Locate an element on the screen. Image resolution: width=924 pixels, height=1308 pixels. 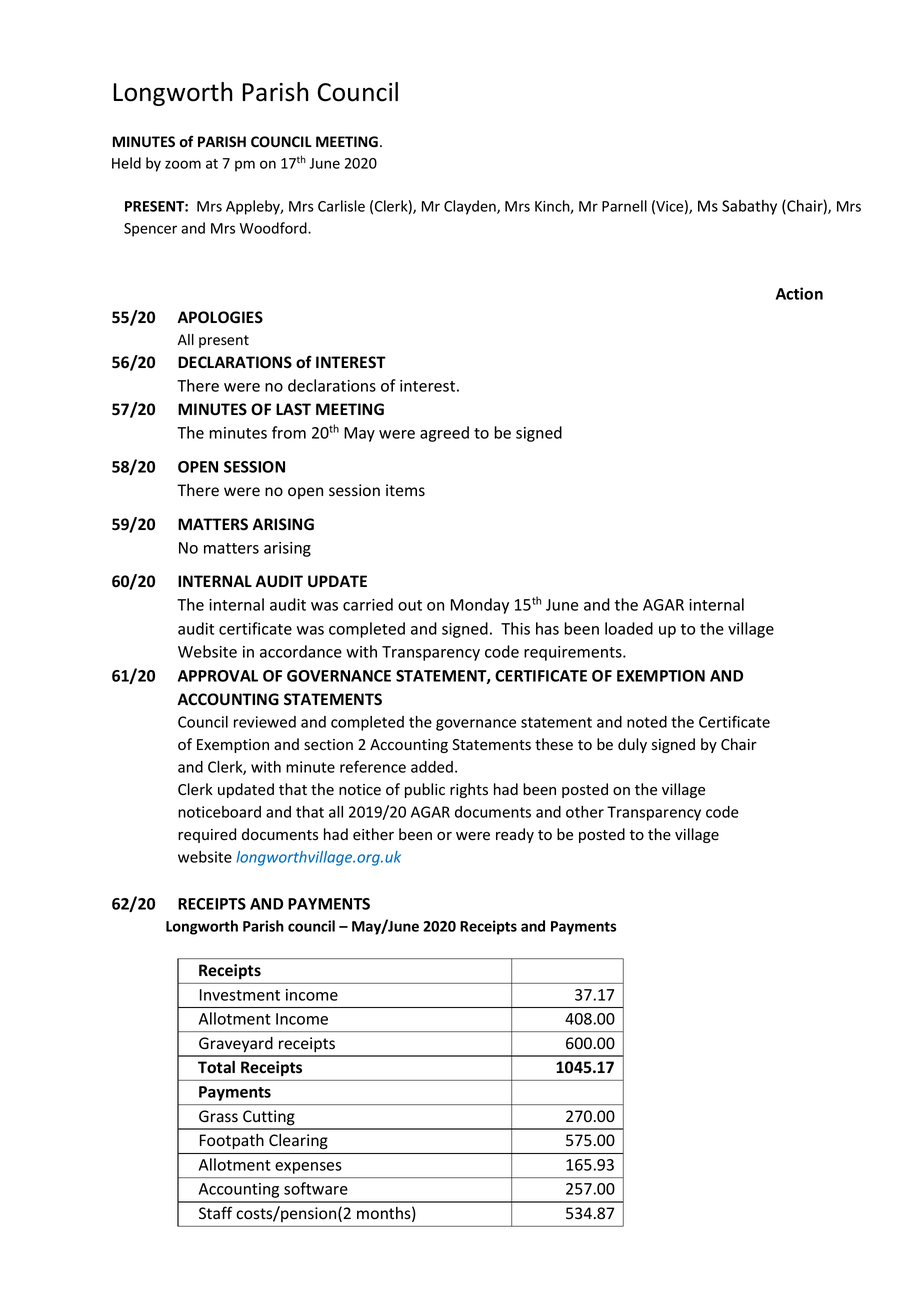
Clayden is located at coordinates (471, 207).
